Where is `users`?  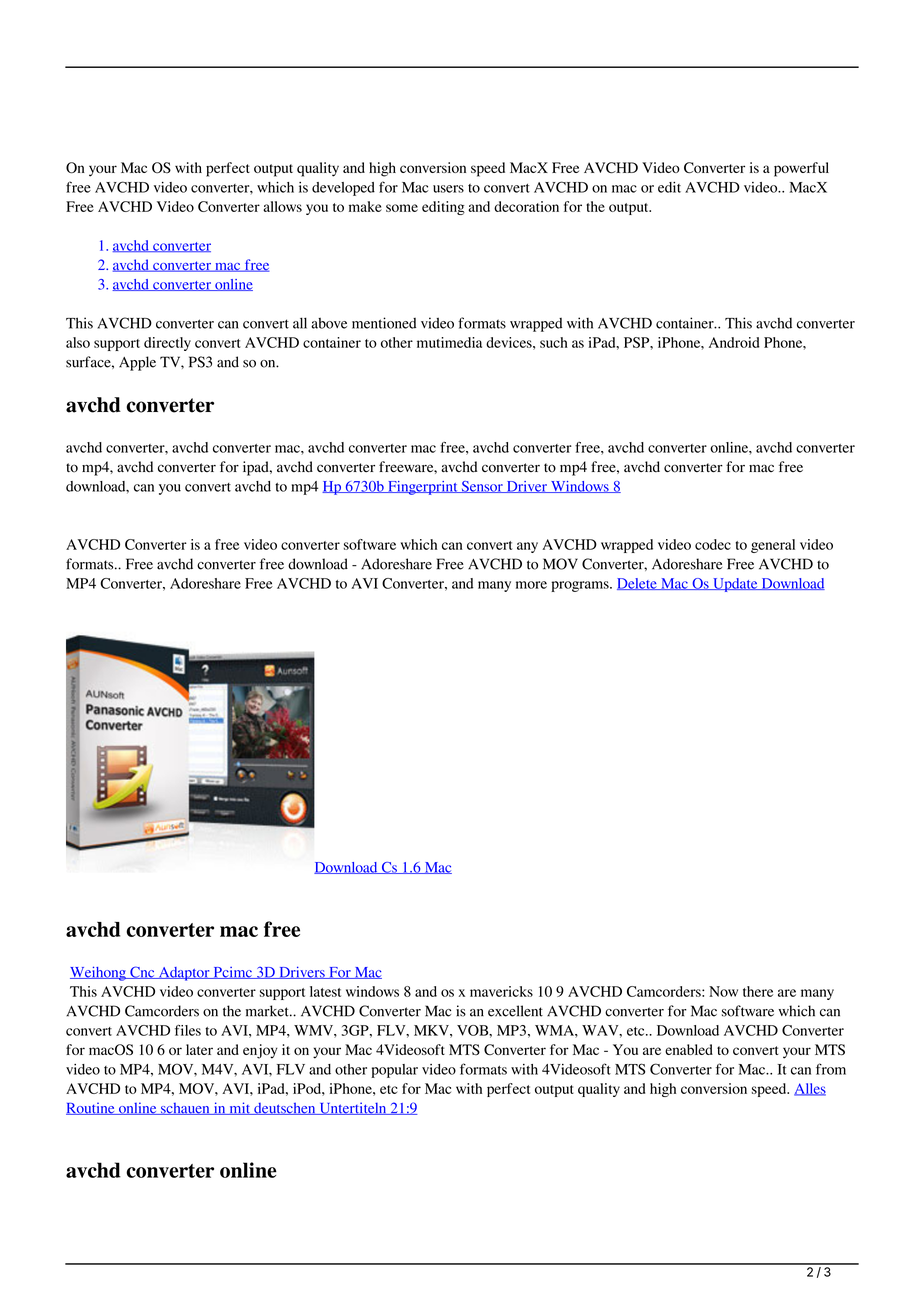 users is located at coordinates (448, 189).
